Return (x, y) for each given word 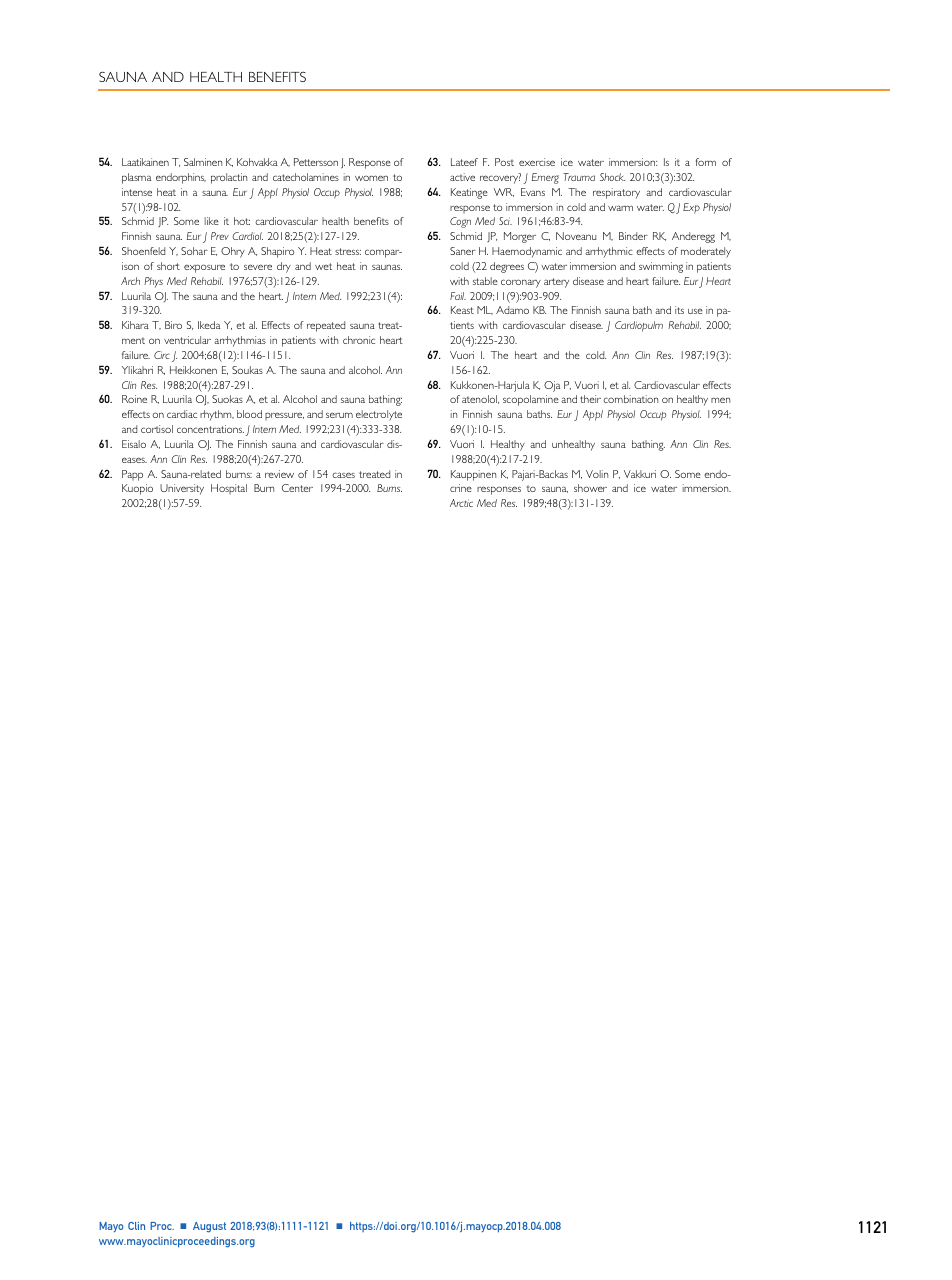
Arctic (461, 503)
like (212, 221)
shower (590, 488)
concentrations (210, 429)
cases (343, 475)
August (209, 1227)
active (462, 177)
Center (297, 488)
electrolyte (379, 415)
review (279, 474)
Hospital (229, 489)
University (182, 489)
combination (630, 399)
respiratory (616, 193)
